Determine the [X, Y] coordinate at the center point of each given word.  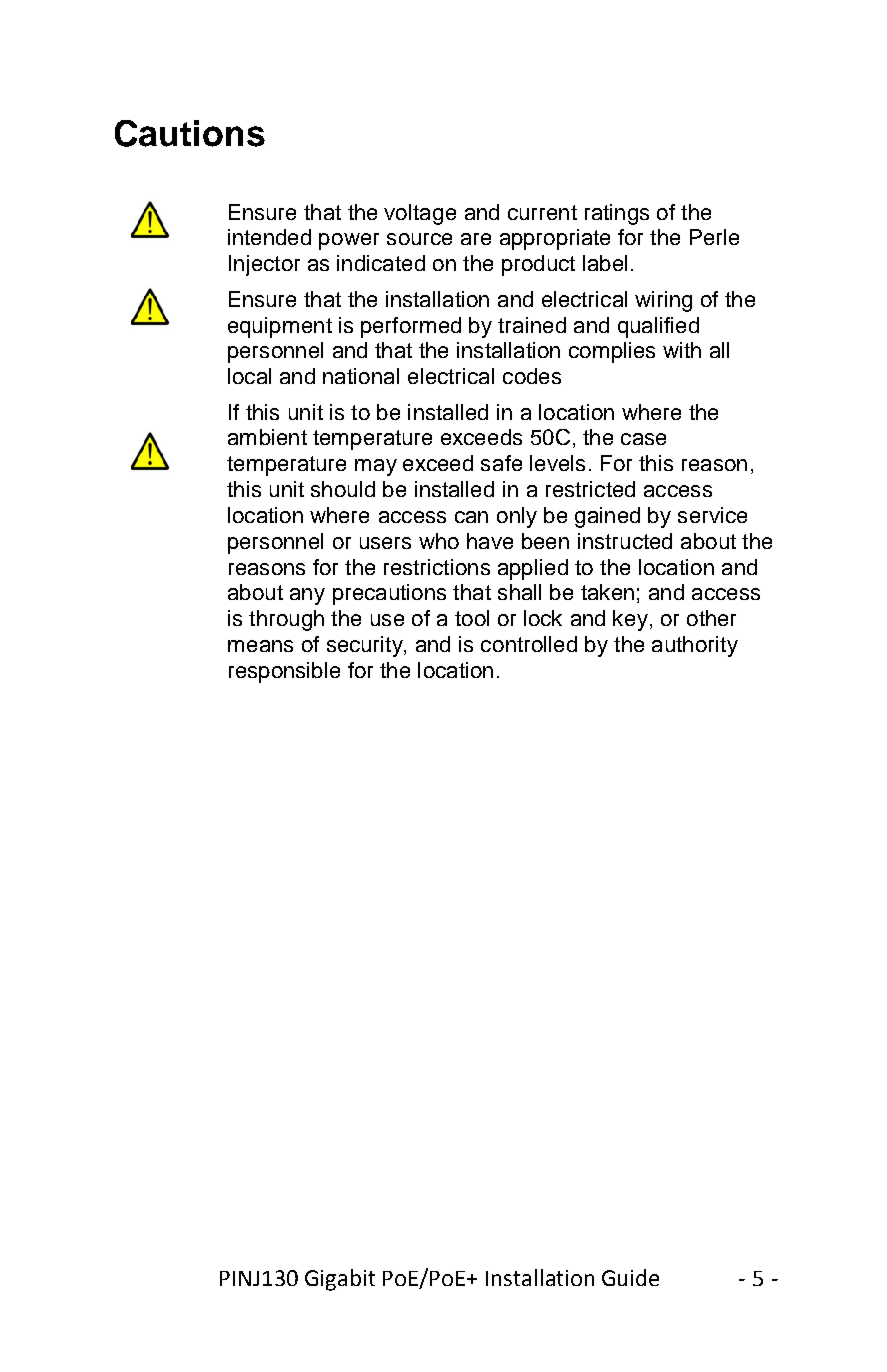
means [260, 646]
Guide [630, 1277]
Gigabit [340, 1280]
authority [695, 646]
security [366, 646]
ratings [617, 214]
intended [269, 237]
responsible [284, 672]
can [471, 517]
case [643, 439]
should [343, 489]
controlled [529, 644]
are [476, 239]
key [630, 620]
